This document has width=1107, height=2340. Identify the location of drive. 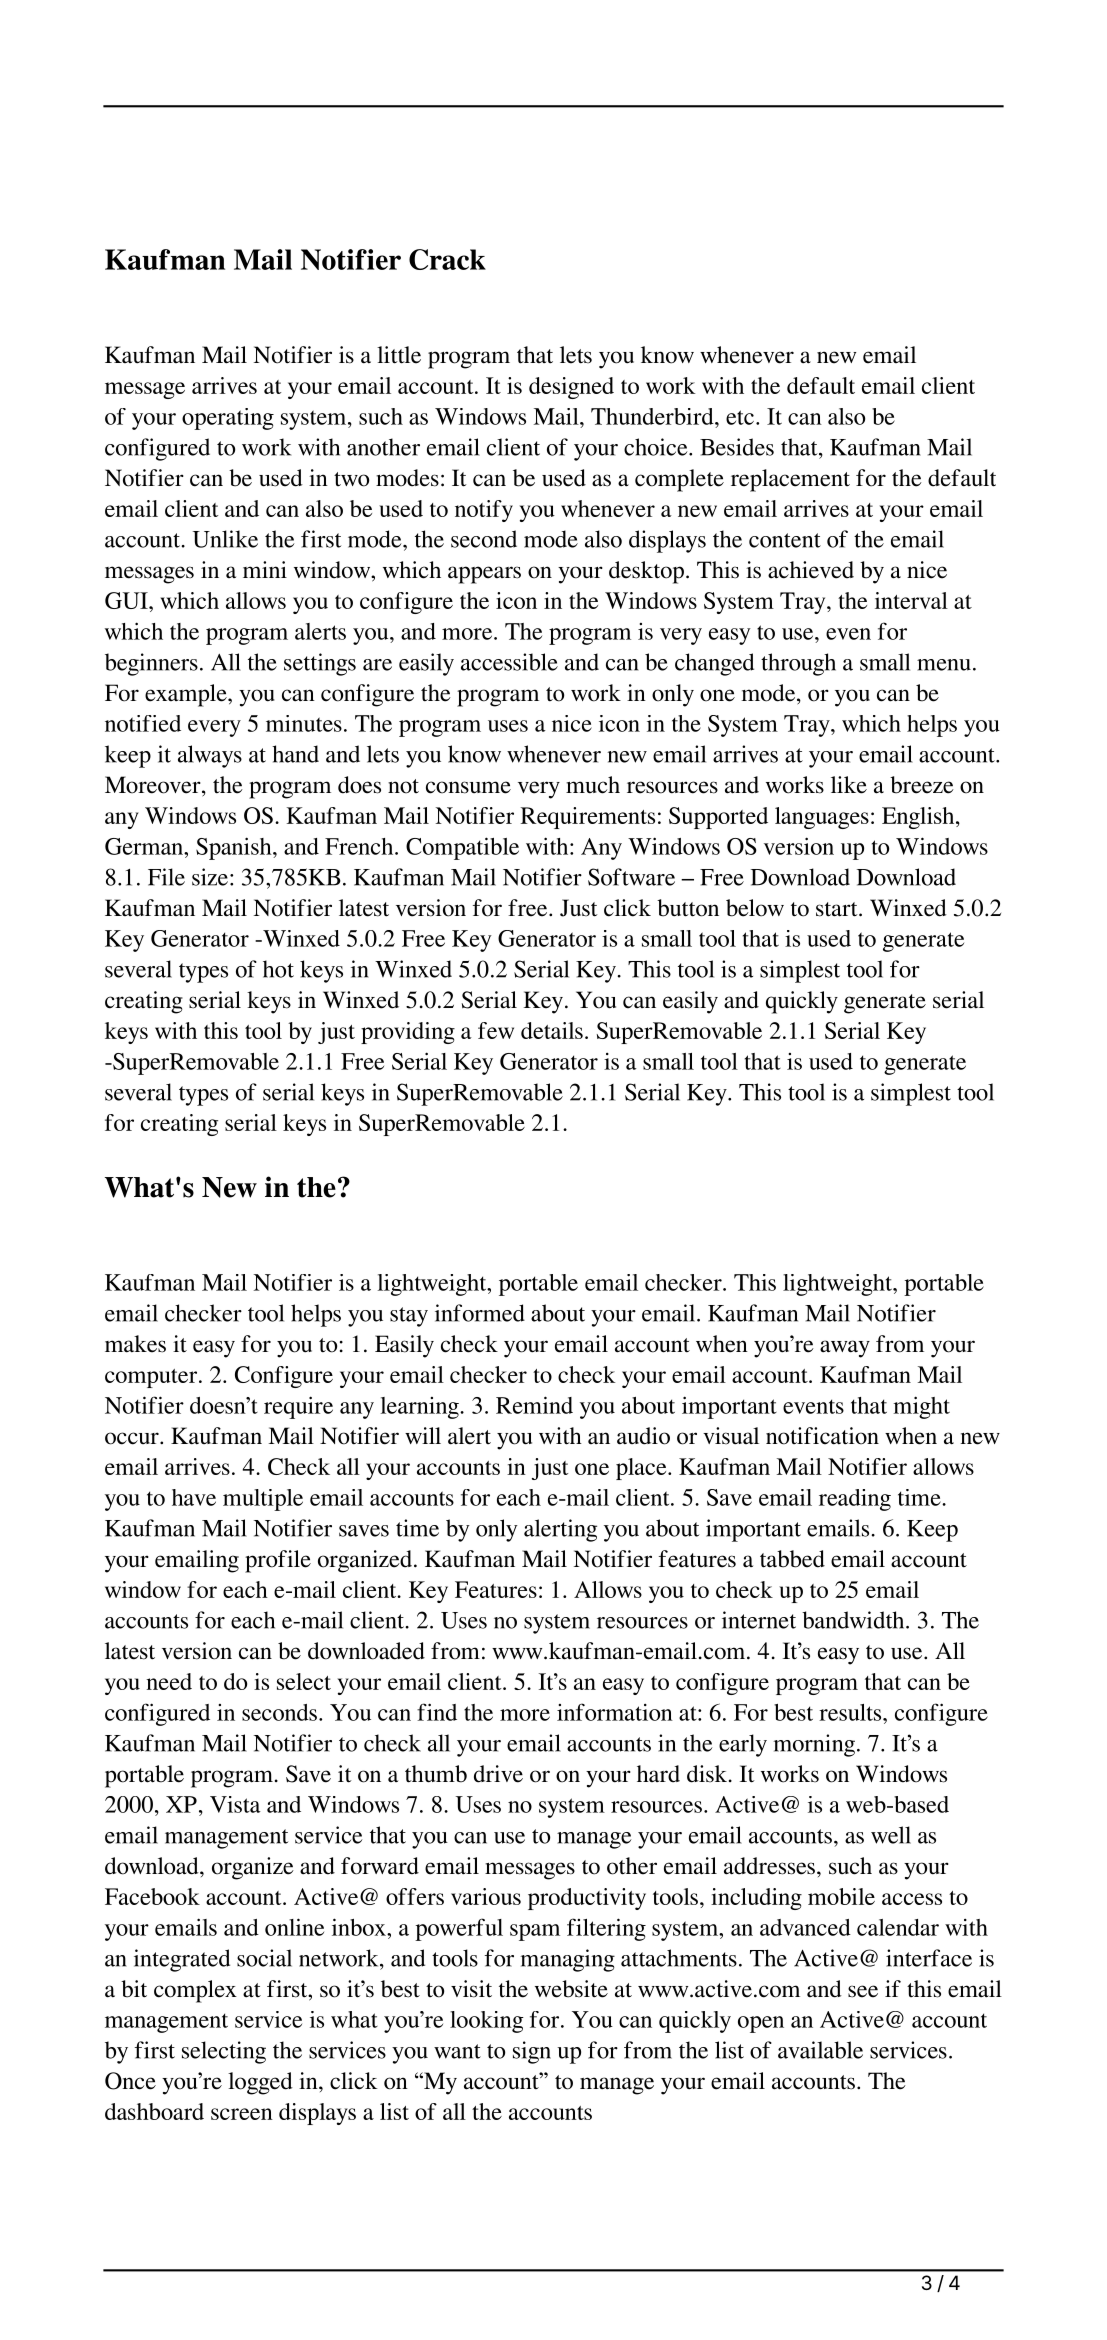
(498, 1774).
